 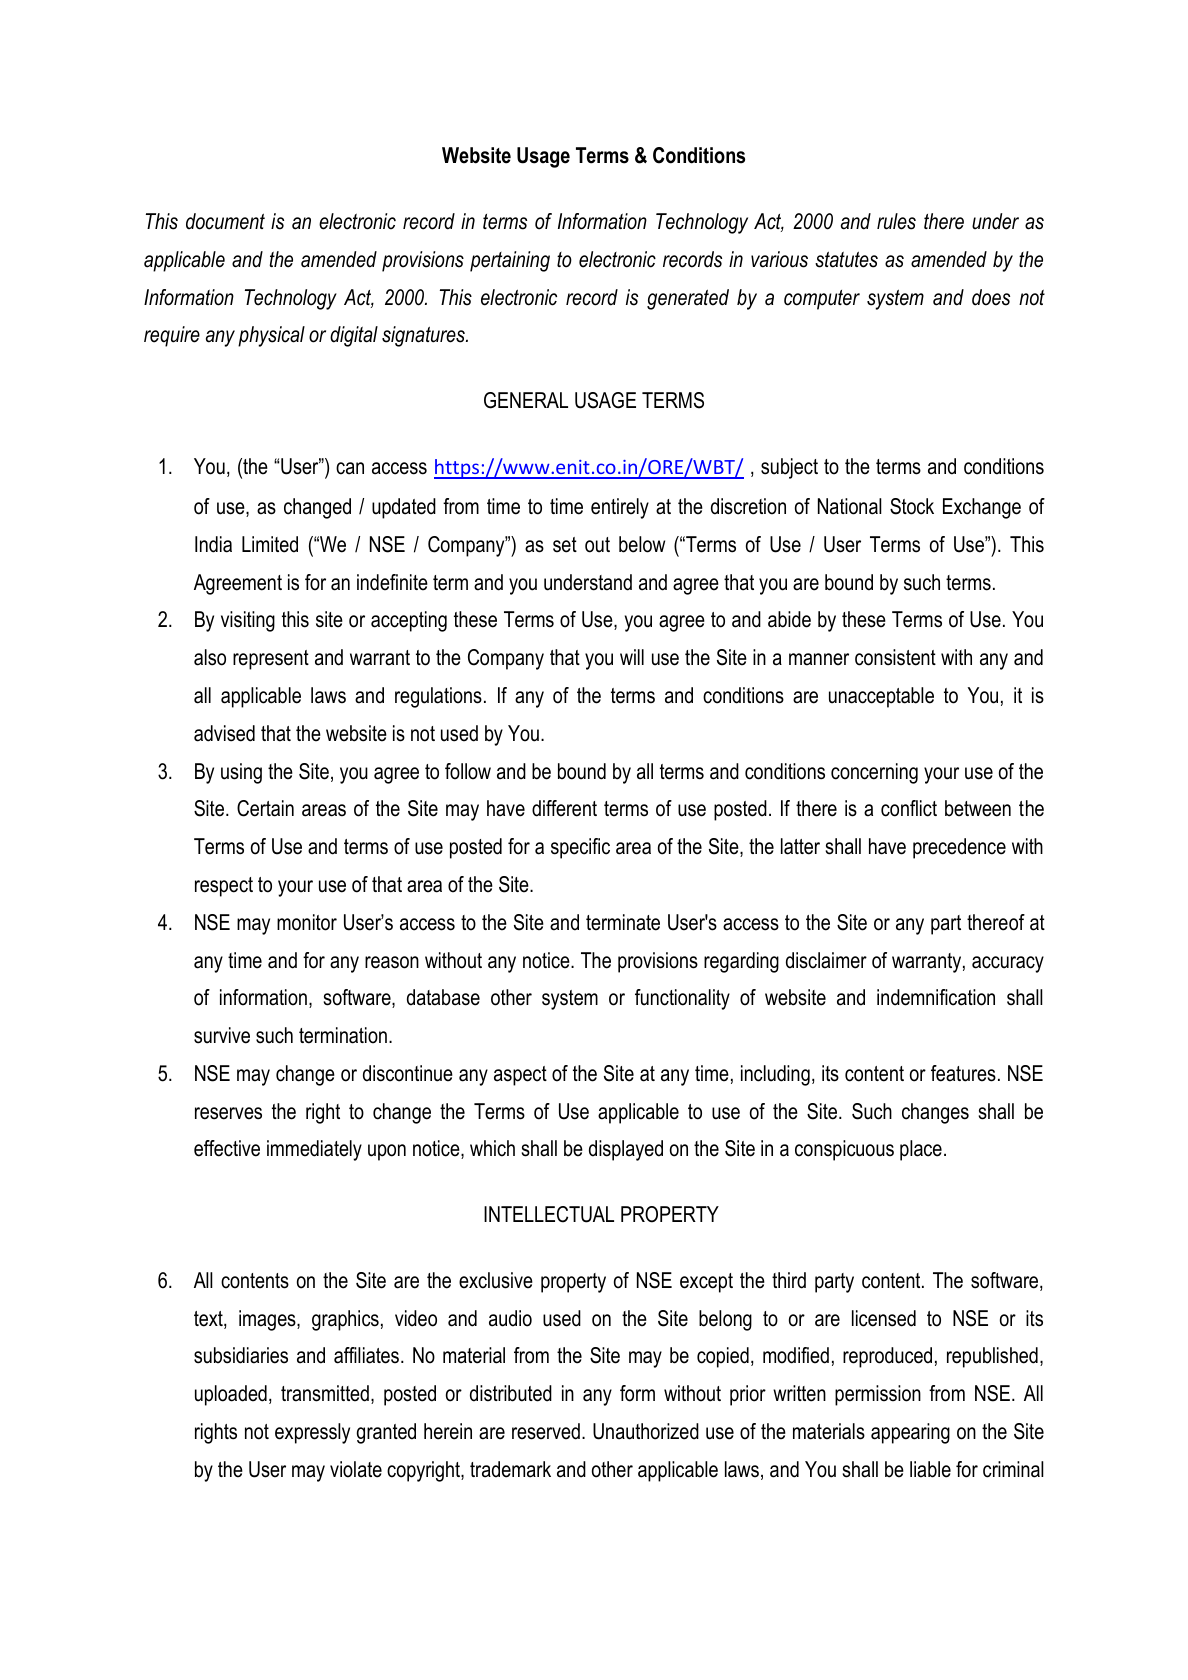 I want to click on reserved, so click(x=546, y=1431).
